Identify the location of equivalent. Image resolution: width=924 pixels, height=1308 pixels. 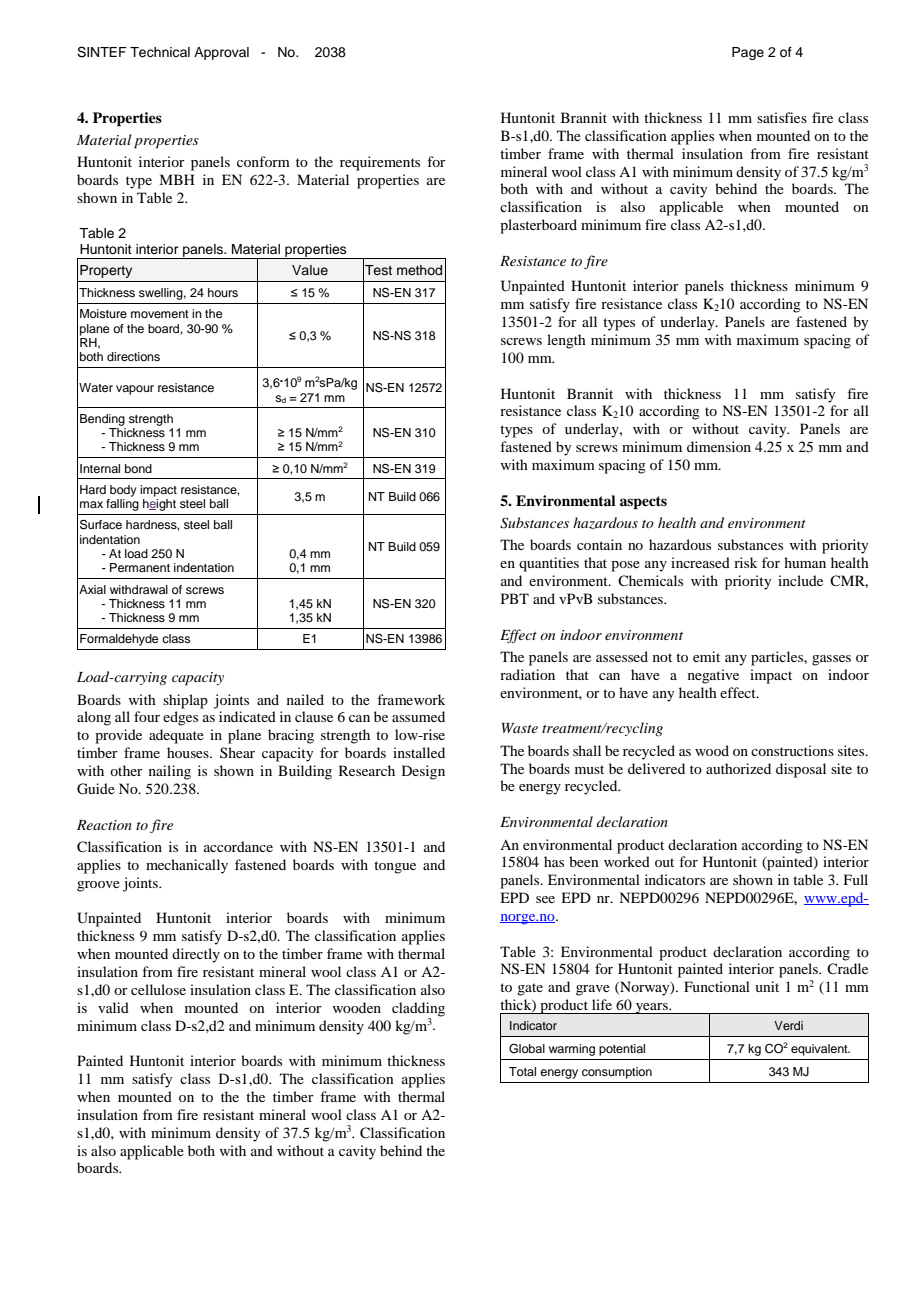
(820, 1050).
